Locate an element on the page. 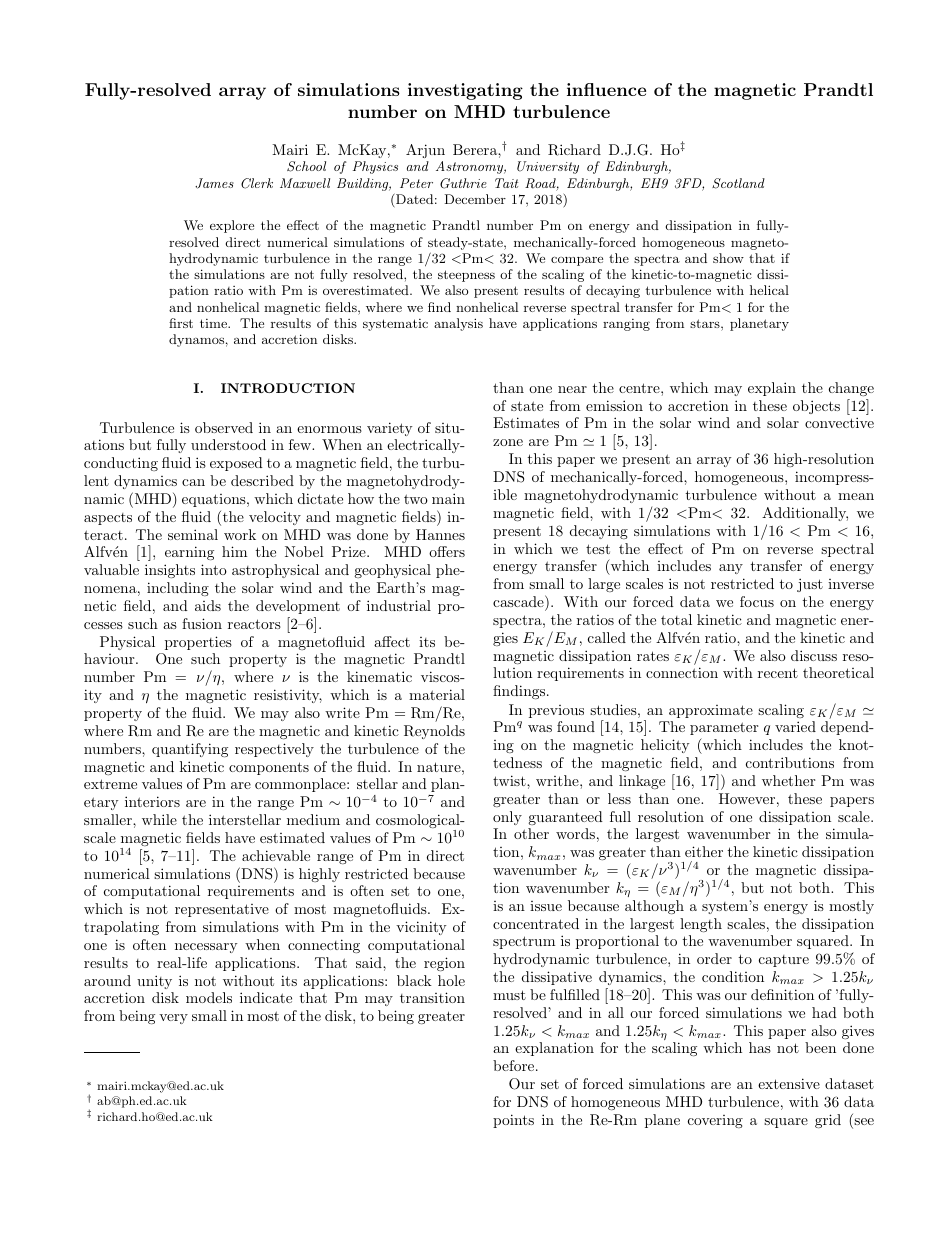 This image has width=952, height=1233. investigating is located at coordinates (465, 91).
